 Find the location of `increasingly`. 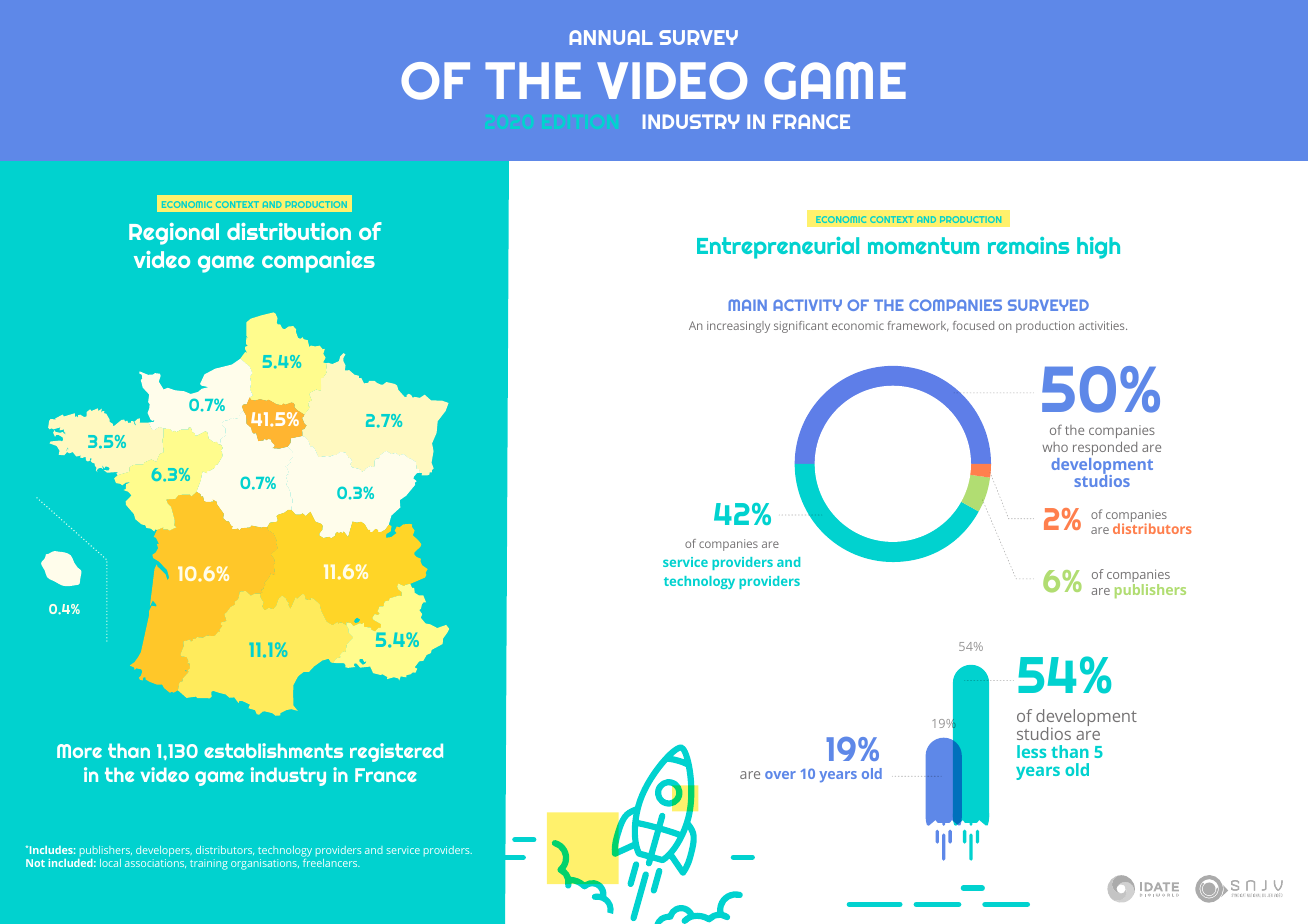

increasingly is located at coordinates (738, 327).
